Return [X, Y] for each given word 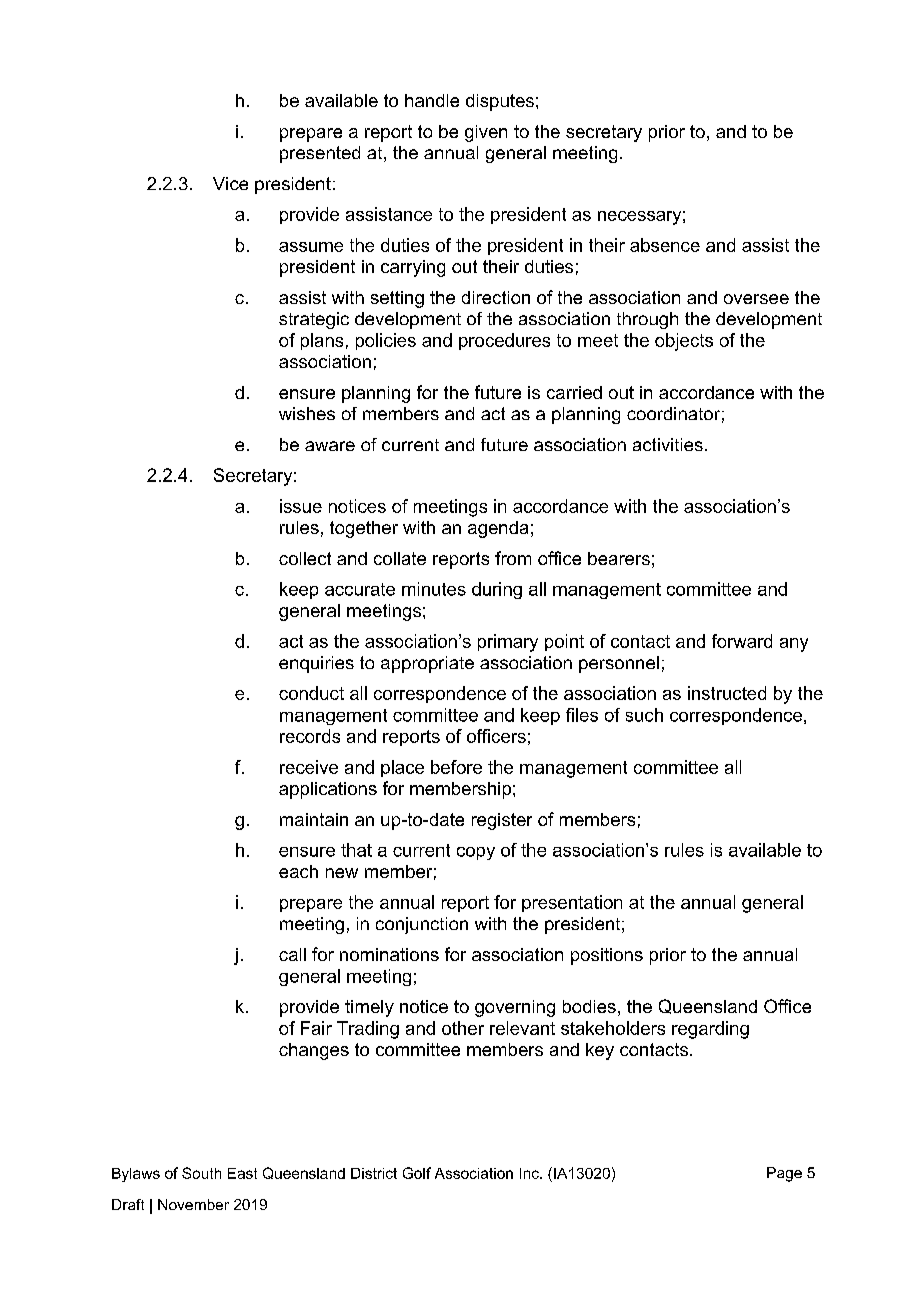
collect [305, 558]
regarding [710, 1030]
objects [684, 342]
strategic [314, 320]
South [201, 1173]
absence [665, 245]
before [456, 767]
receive [309, 767]
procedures [504, 341]
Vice [230, 183]
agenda [498, 529]
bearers [619, 558]
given [486, 133]
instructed [727, 693]
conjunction [422, 925]
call [292, 954]
